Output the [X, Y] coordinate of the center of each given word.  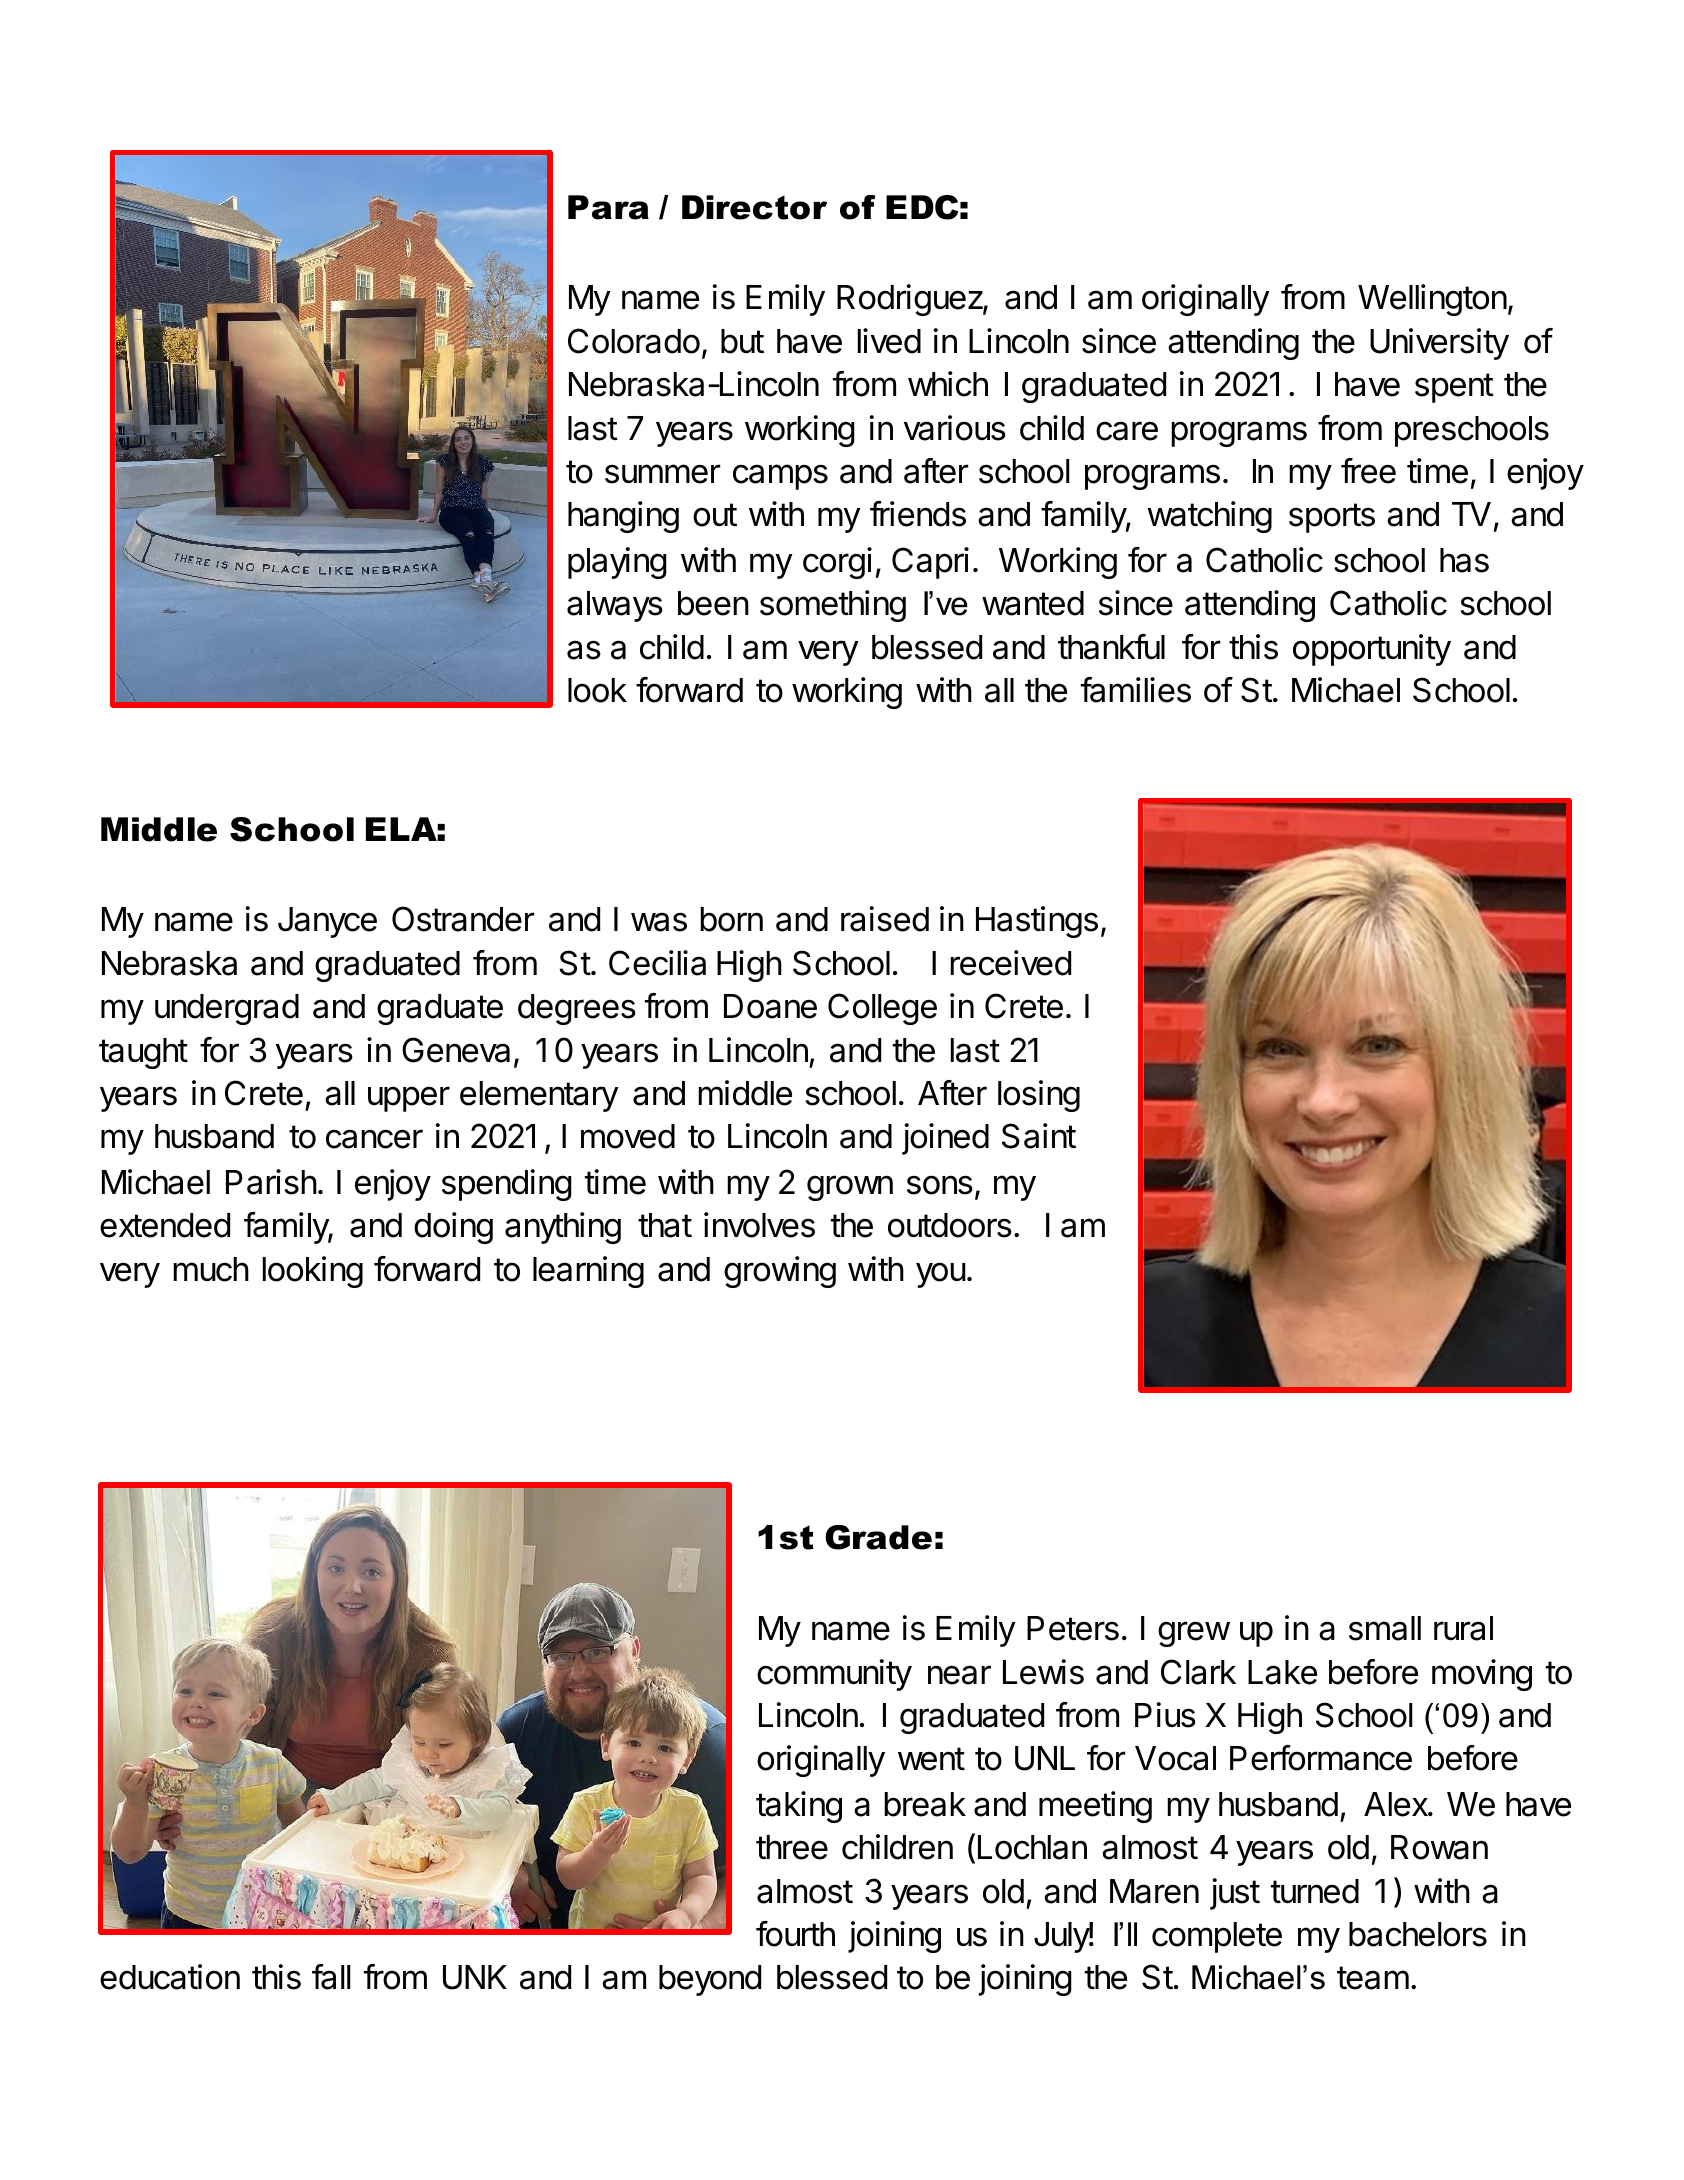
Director [754, 207]
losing [1039, 1096]
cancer [374, 1139]
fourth [795, 1934]
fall [331, 1977]
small [1385, 1628]
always [615, 606]
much [211, 1269]
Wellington [1432, 300]
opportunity [1372, 650]
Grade [878, 1537]
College [882, 1009]
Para [608, 207]
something [833, 606]
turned [1315, 1891]
